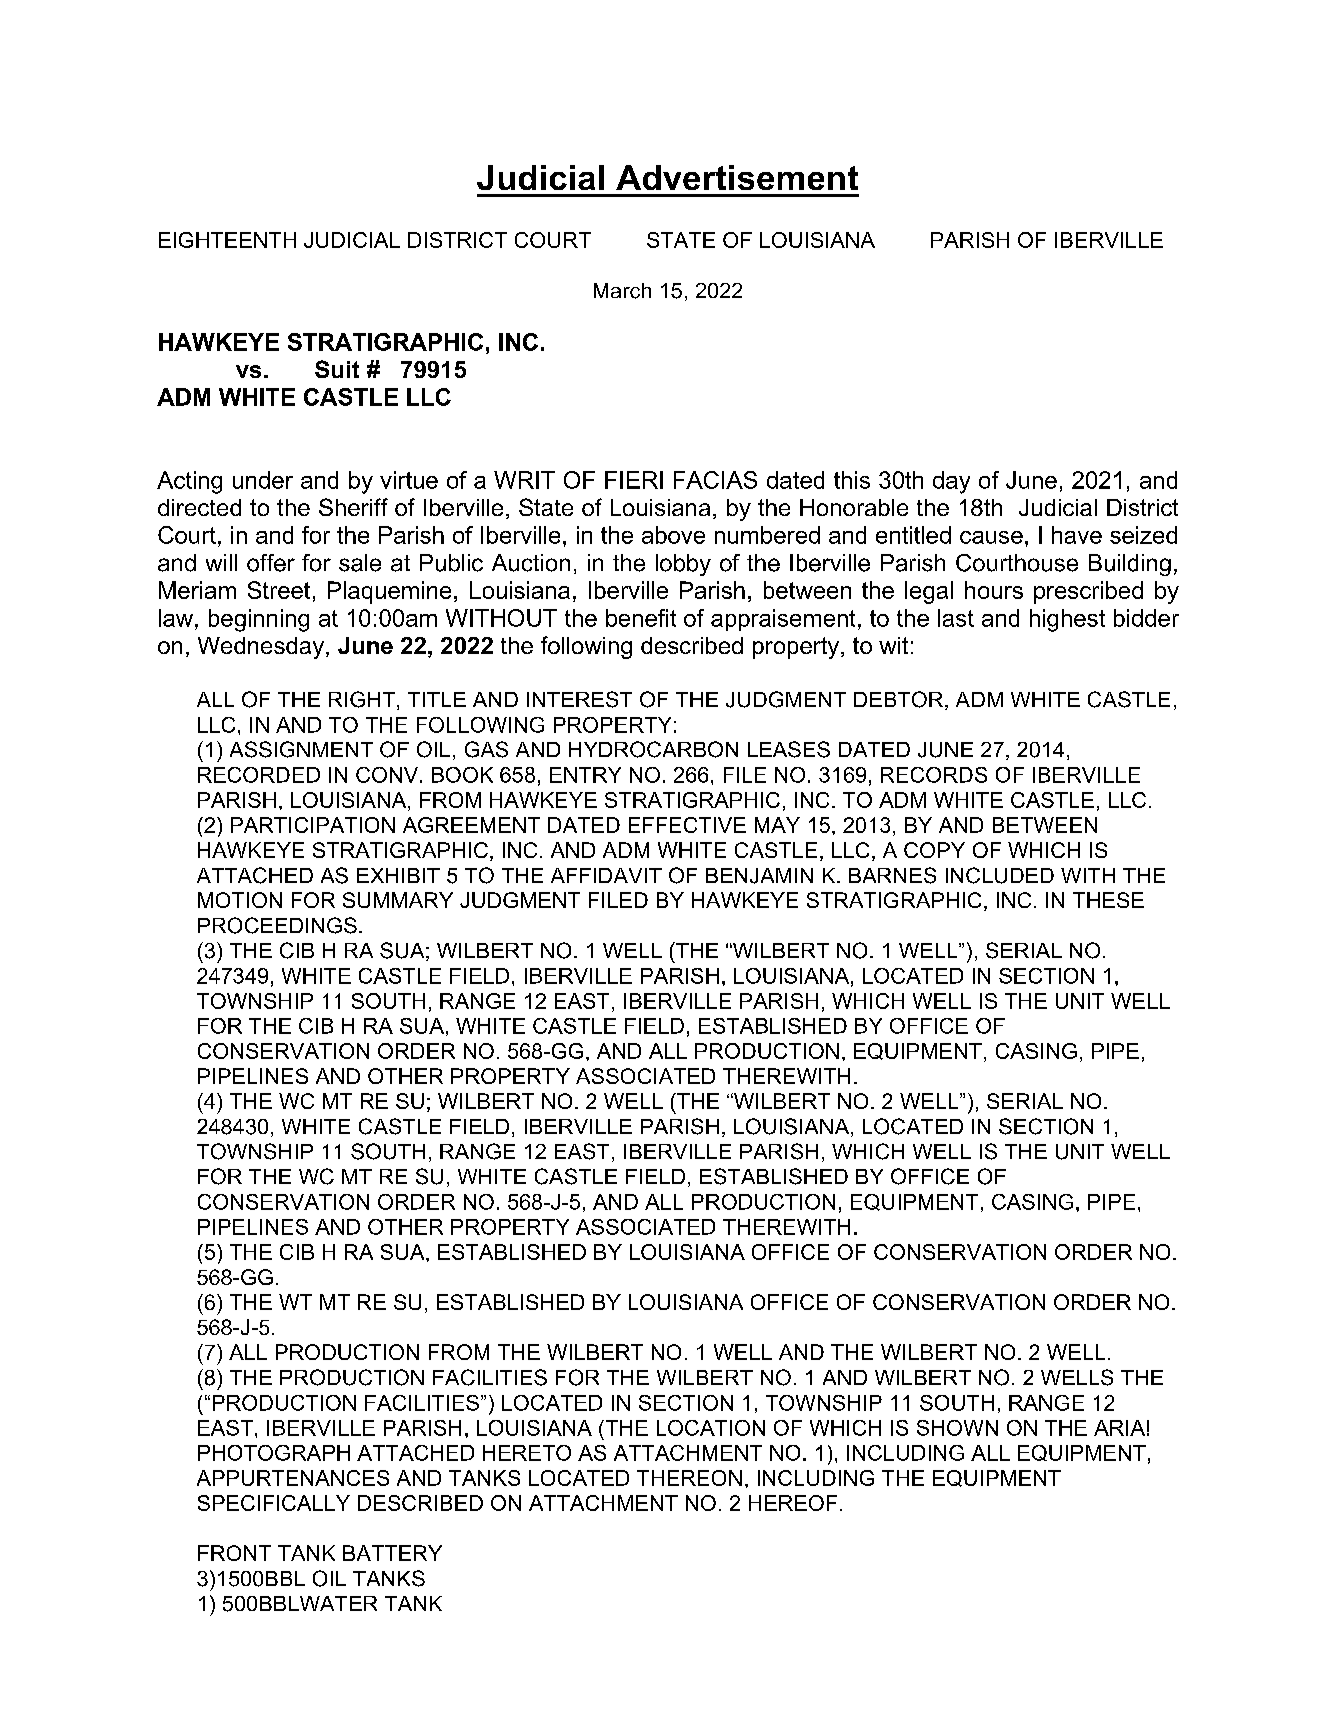  What do you see at coordinates (737, 177) in the image?
I see `Advertisement` at bounding box center [737, 177].
